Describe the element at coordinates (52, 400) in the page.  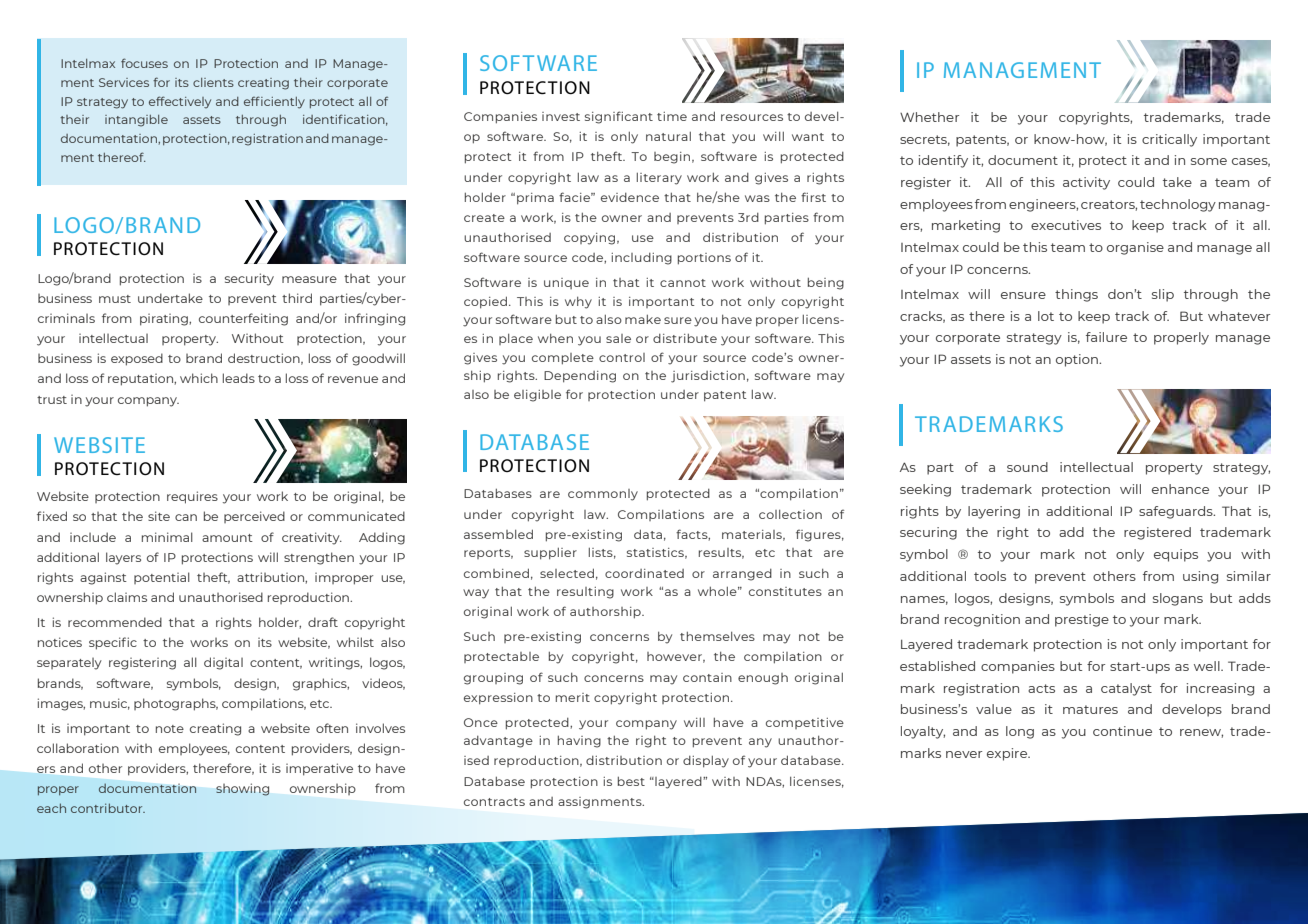
I see `trust` at that location.
